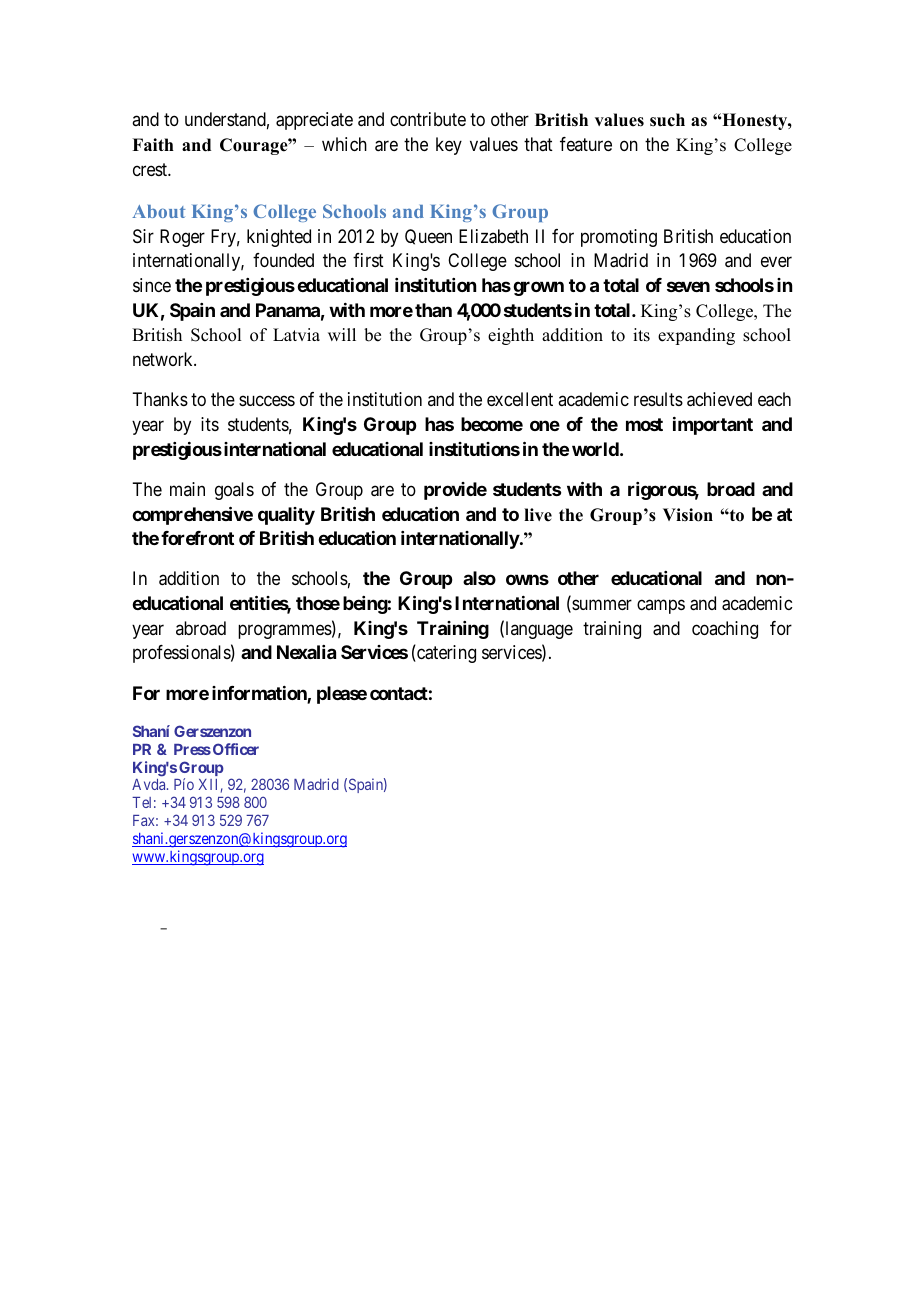 The image size is (924, 1308). Describe the element at coordinates (153, 144) in the page. I see `Faith` at that location.
